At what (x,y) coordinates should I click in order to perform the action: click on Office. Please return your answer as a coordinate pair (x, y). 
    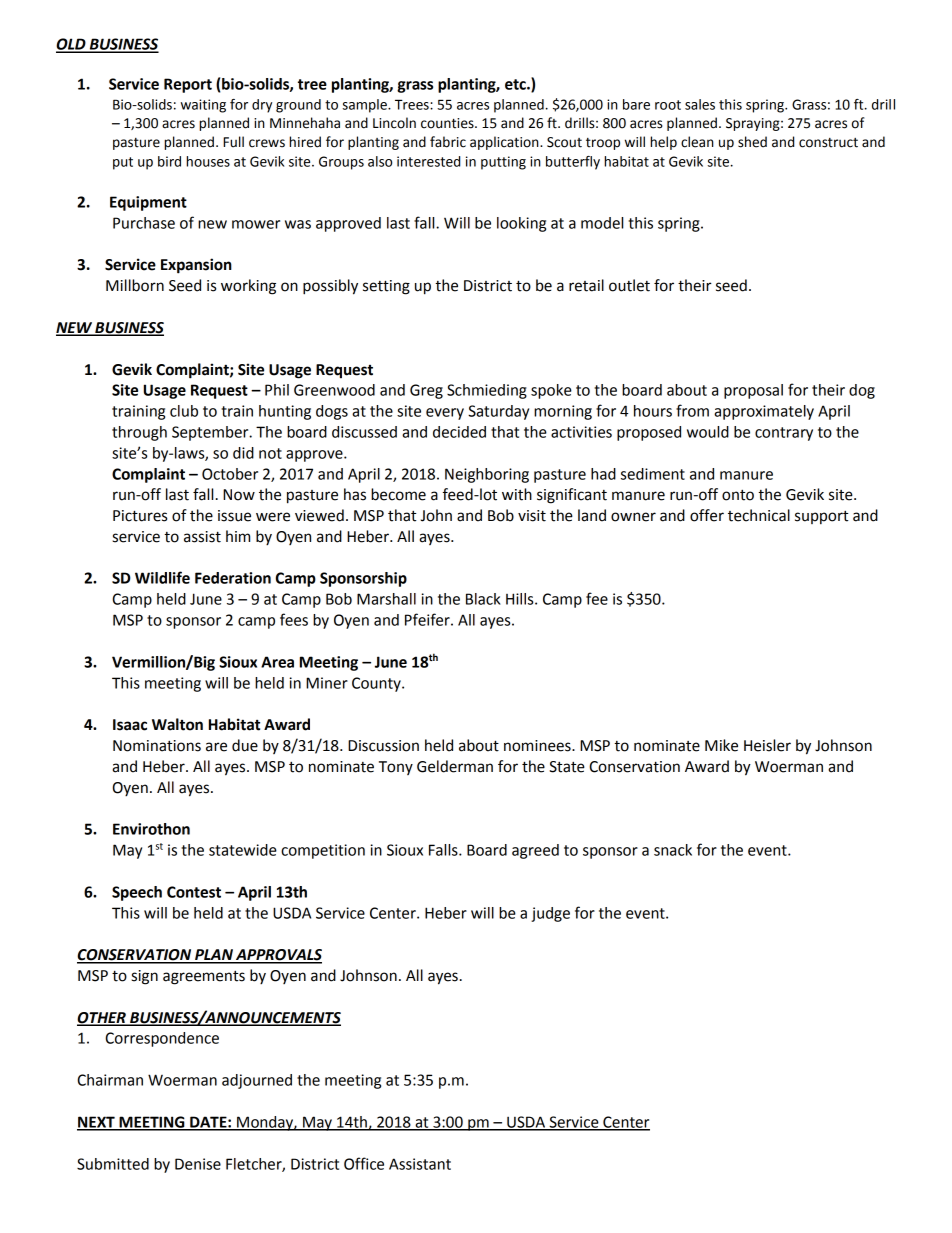
    Looking at the image, I should click on (364, 1163).
